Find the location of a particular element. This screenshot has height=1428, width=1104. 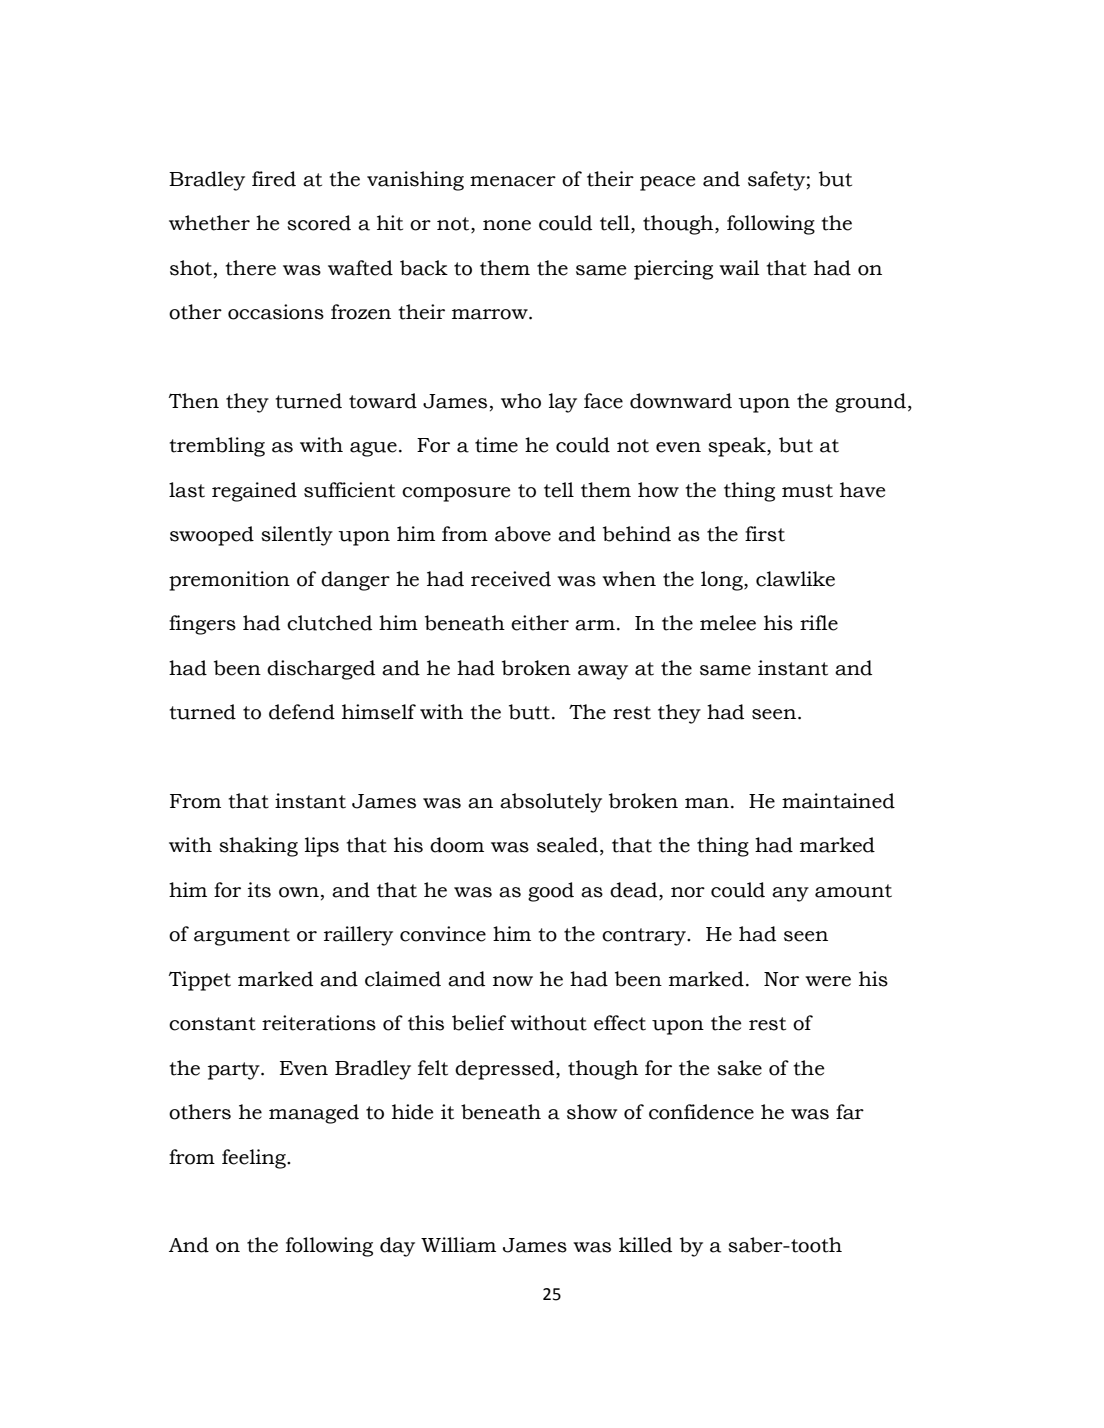

defend is located at coordinates (302, 712).
